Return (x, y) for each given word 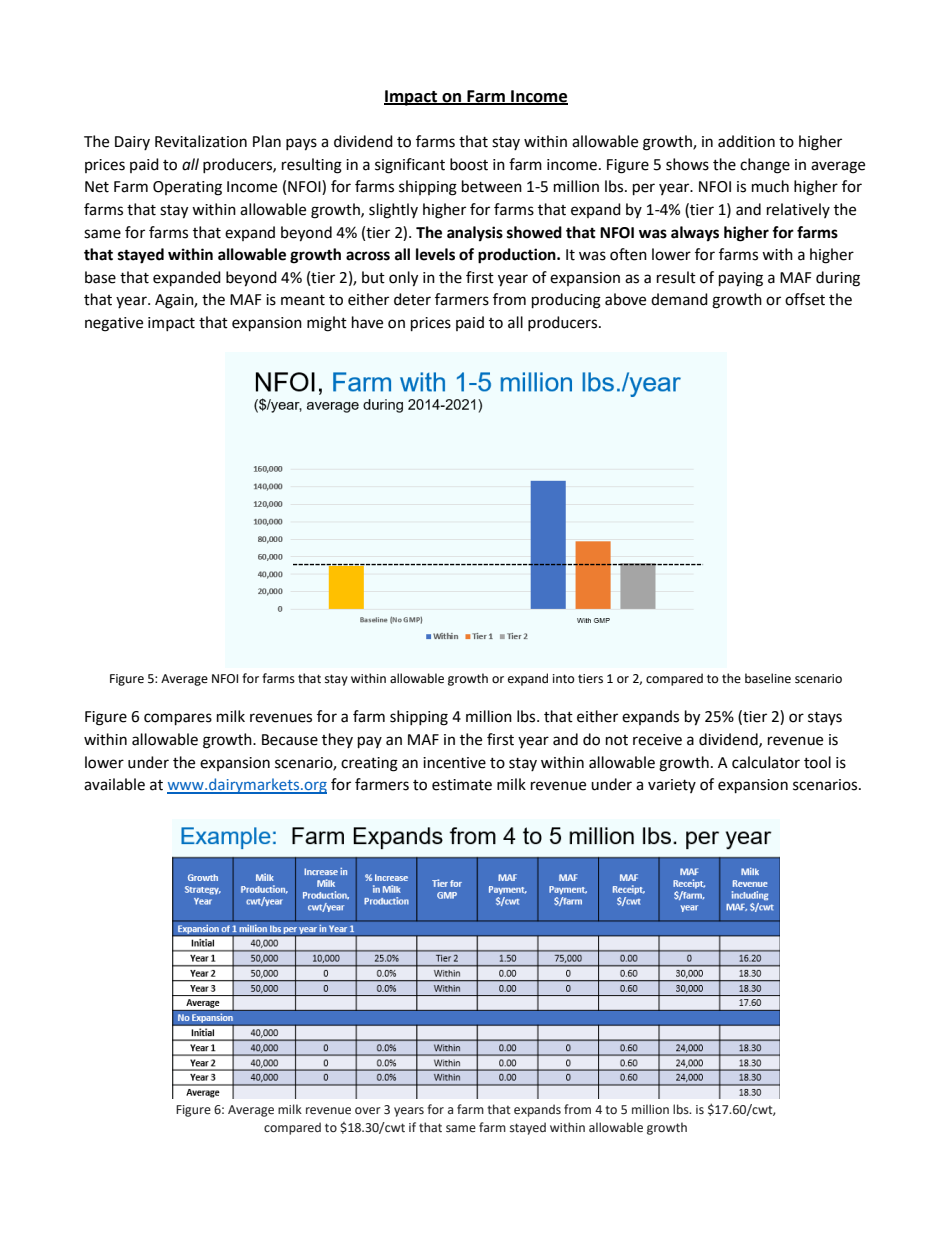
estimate (462, 785)
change (765, 166)
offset (805, 299)
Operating (187, 188)
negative (114, 324)
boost (469, 164)
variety (672, 786)
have (367, 322)
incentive (454, 763)
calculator (766, 762)
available (114, 784)
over (368, 1111)
